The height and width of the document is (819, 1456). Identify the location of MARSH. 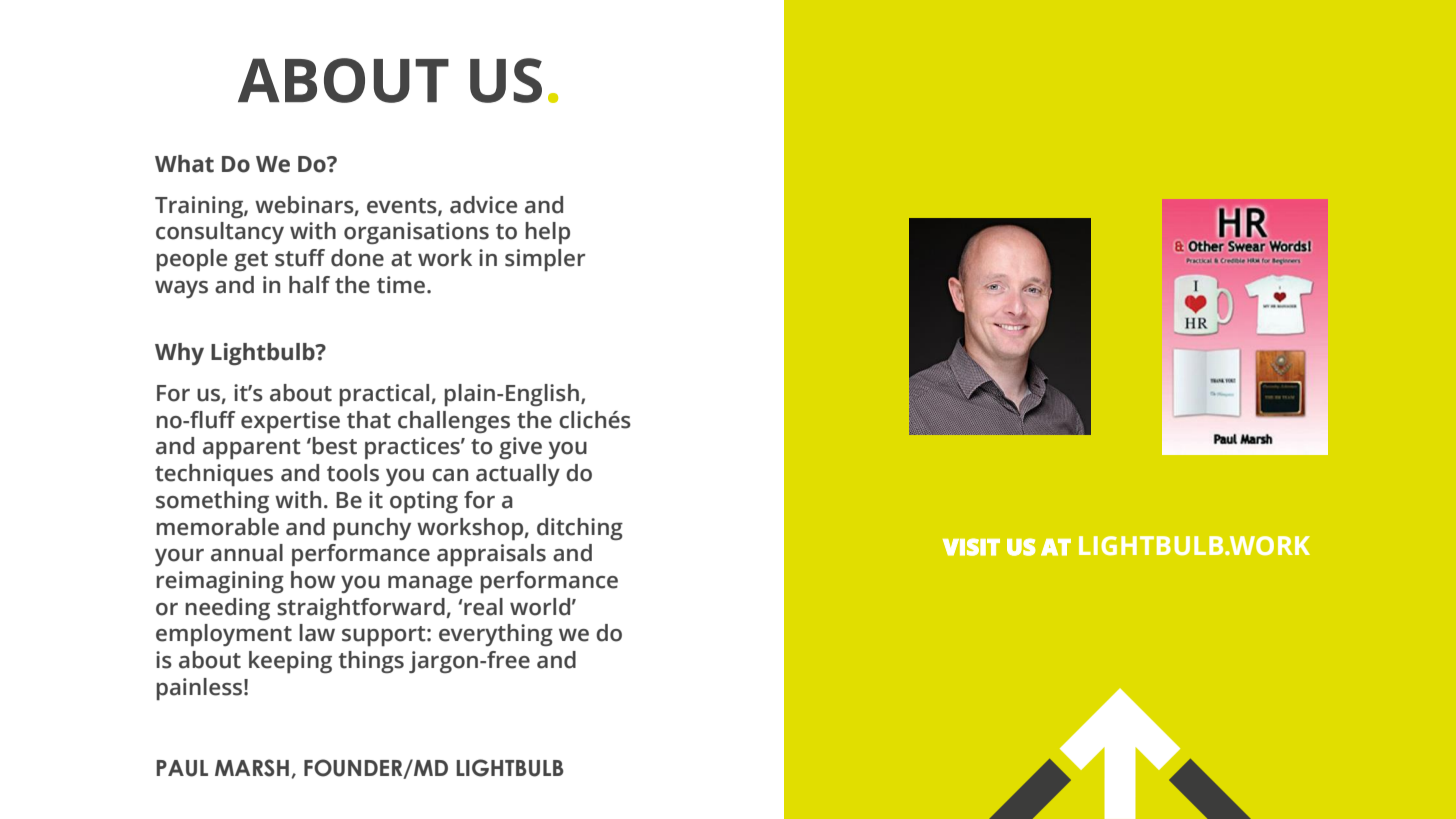
(252, 768).
